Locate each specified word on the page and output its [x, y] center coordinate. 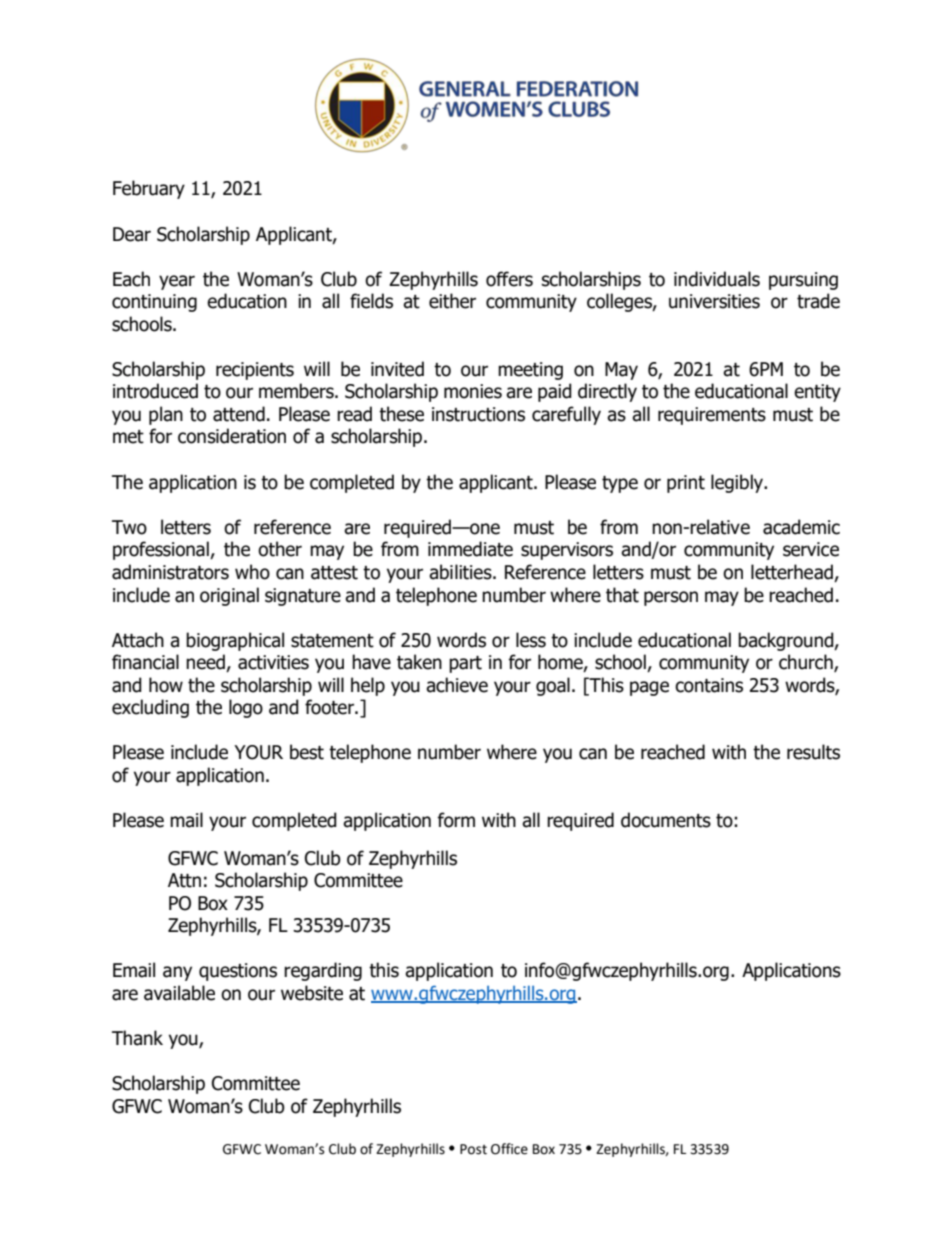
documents [666, 820]
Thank [137, 1038]
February [149, 189]
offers [509, 279]
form [456, 820]
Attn [184, 880]
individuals [717, 279]
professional [162, 550]
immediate [470, 549]
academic [801, 527]
